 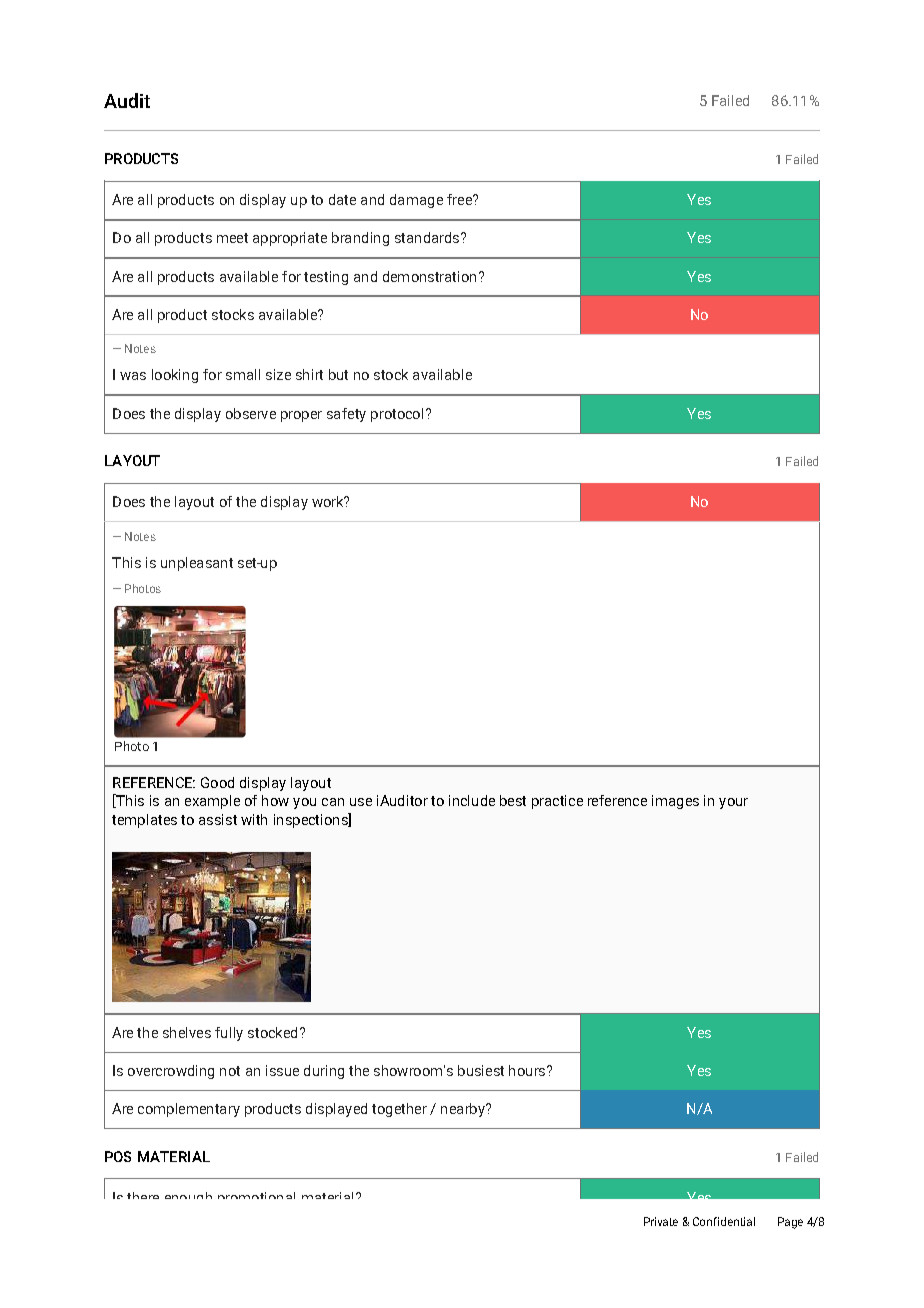 I want to click on nearby, so click(x=464, y=1110).
